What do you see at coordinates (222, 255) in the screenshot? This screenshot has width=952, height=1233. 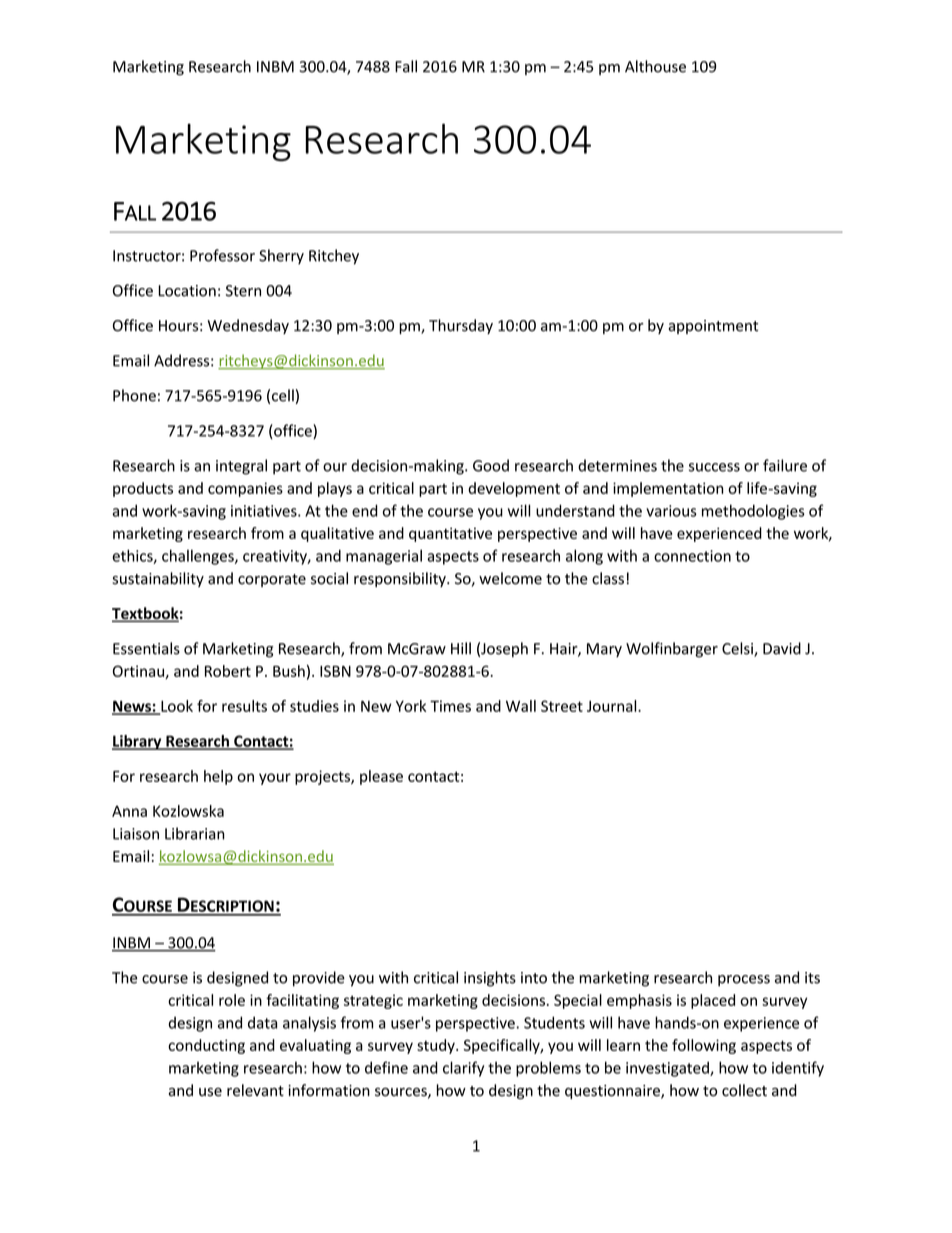 I see `Professor` at bounding box center [222, 255].
